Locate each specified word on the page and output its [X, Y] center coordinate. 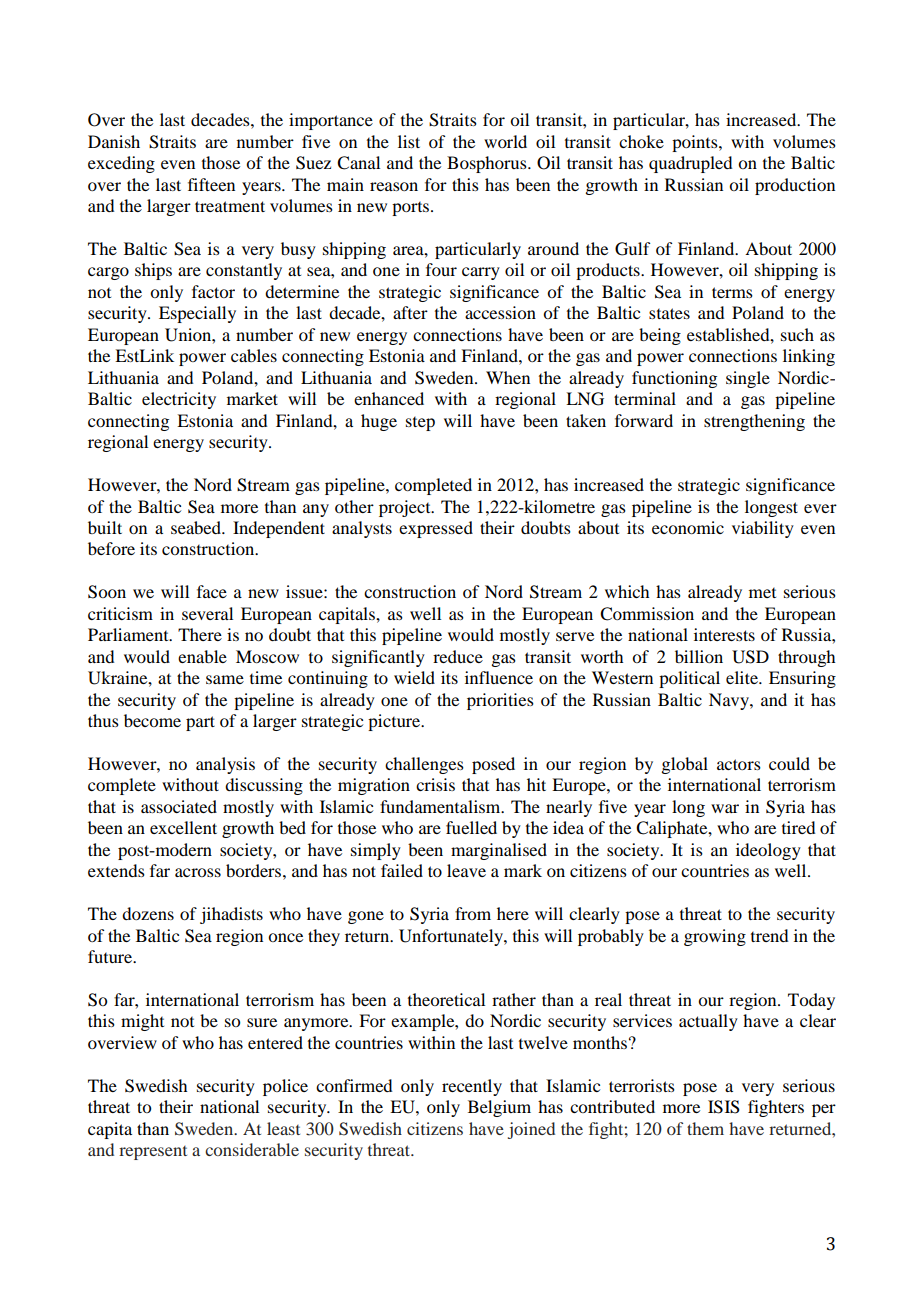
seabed [197, 527]
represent [153, 1153]
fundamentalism [441, 806]
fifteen [211, 184]
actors [739, 764]
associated [179, 806]
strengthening [754, 422]
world [505, 141]
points [696, 143]
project [406, 508]
